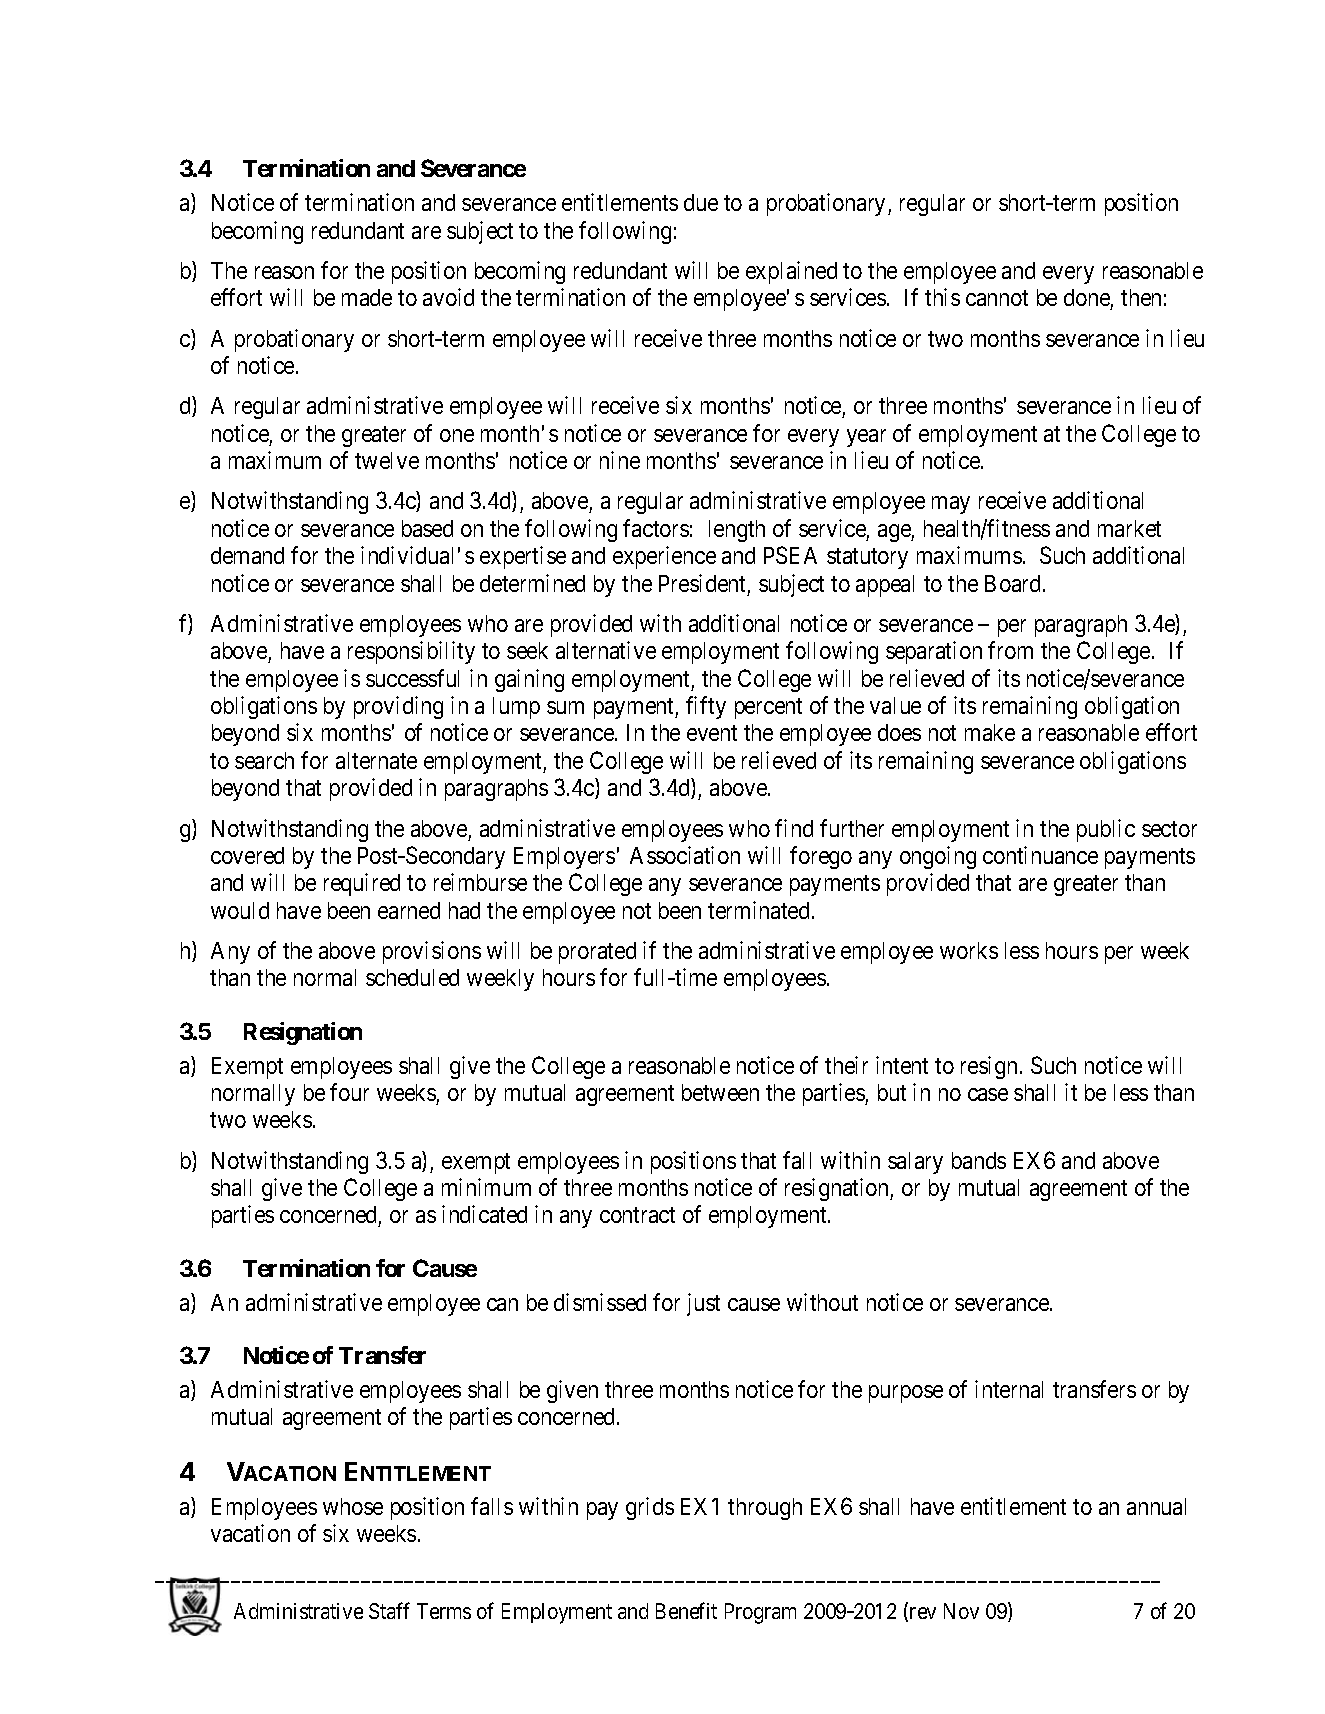  Describe the element at coordinates (349, 1092) in the document. I see `four` at that location.
